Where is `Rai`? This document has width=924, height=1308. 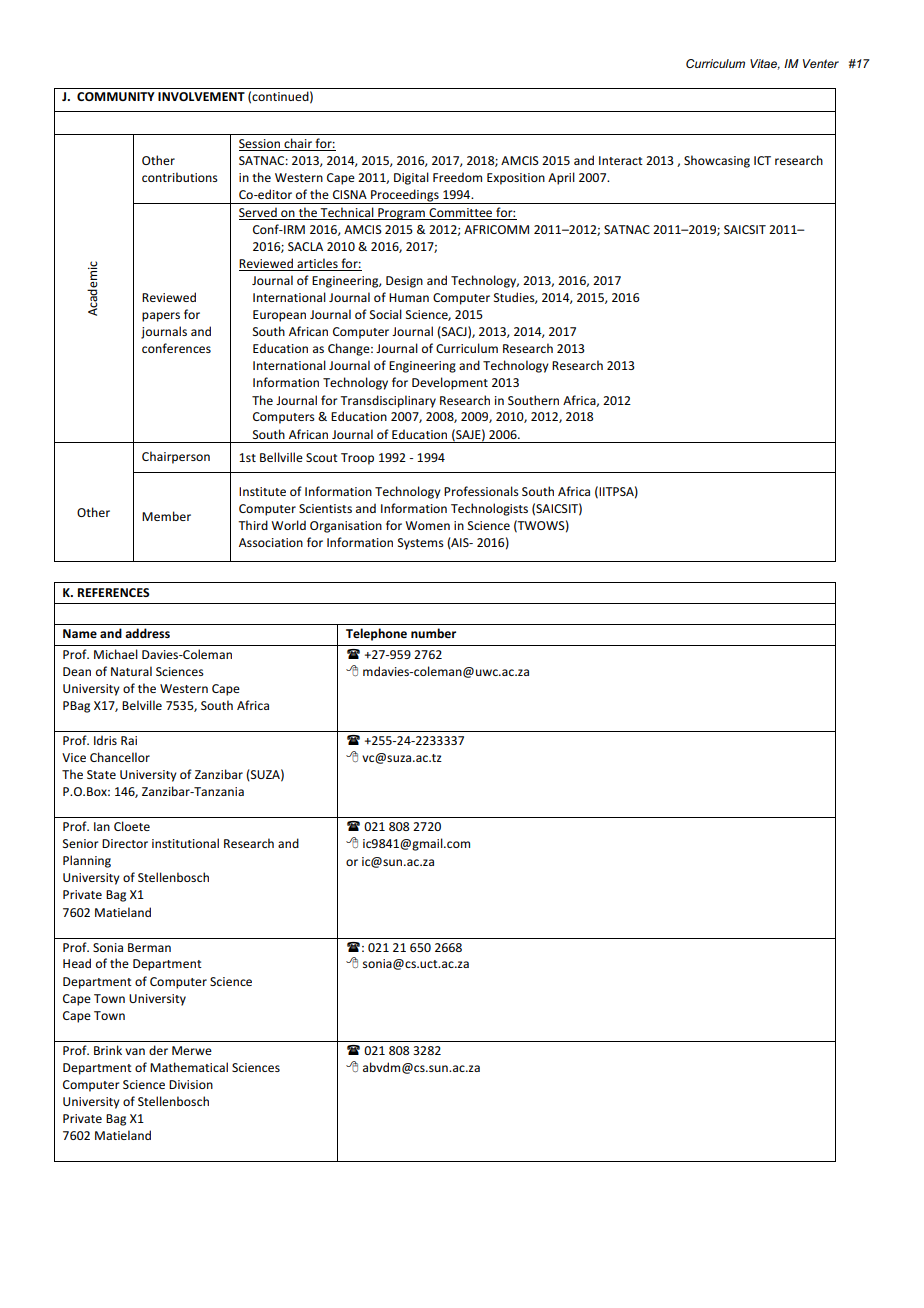
Rai is located at coordinates (129, 740).
